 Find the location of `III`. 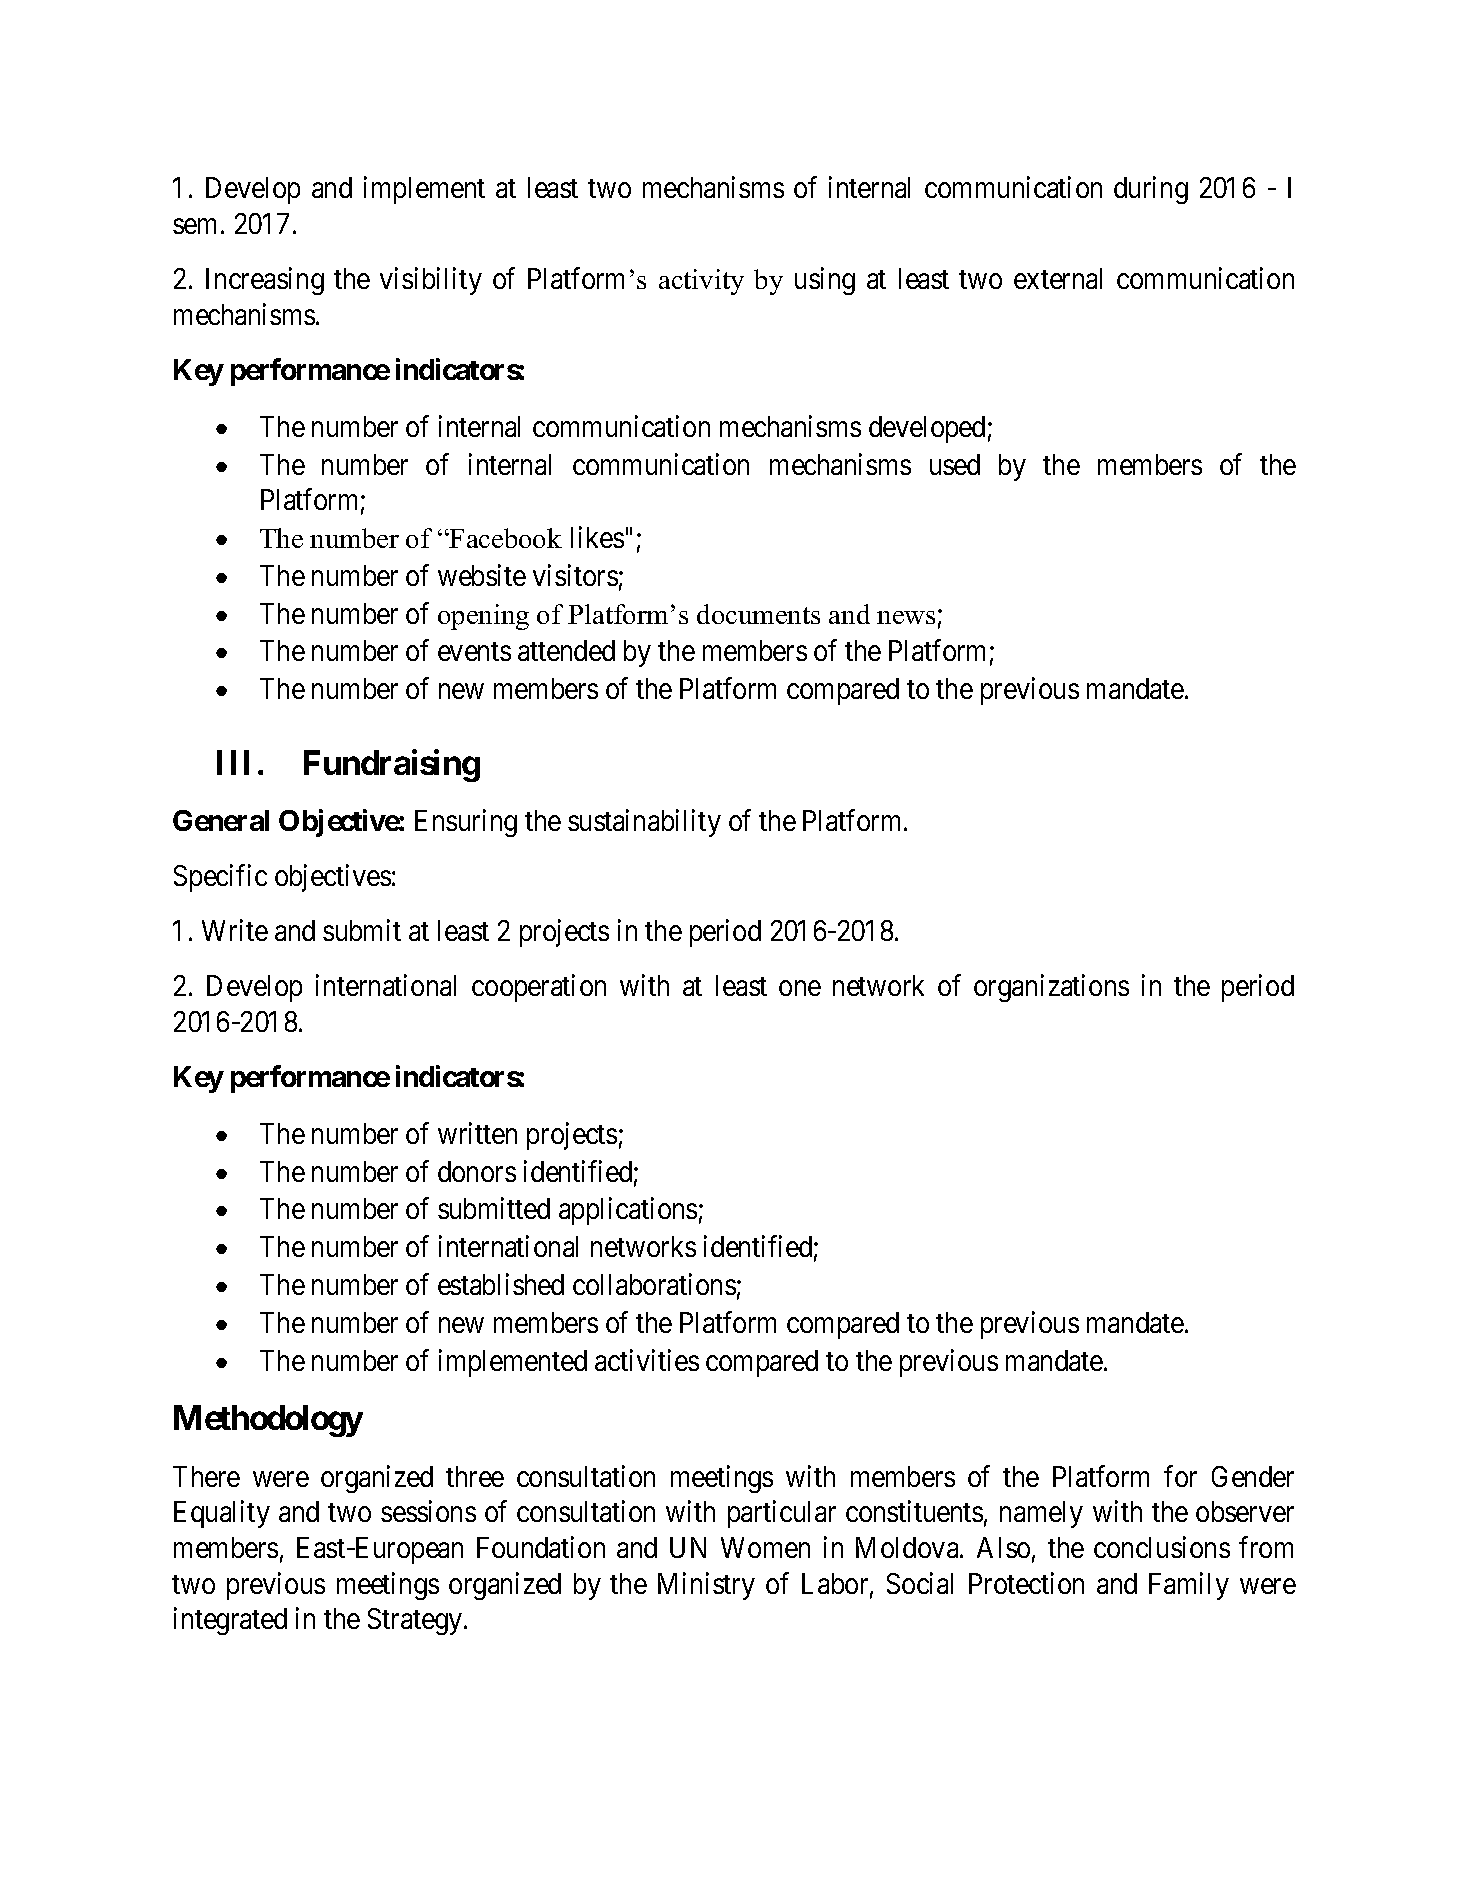

III is located at coordinates (233, 763).
